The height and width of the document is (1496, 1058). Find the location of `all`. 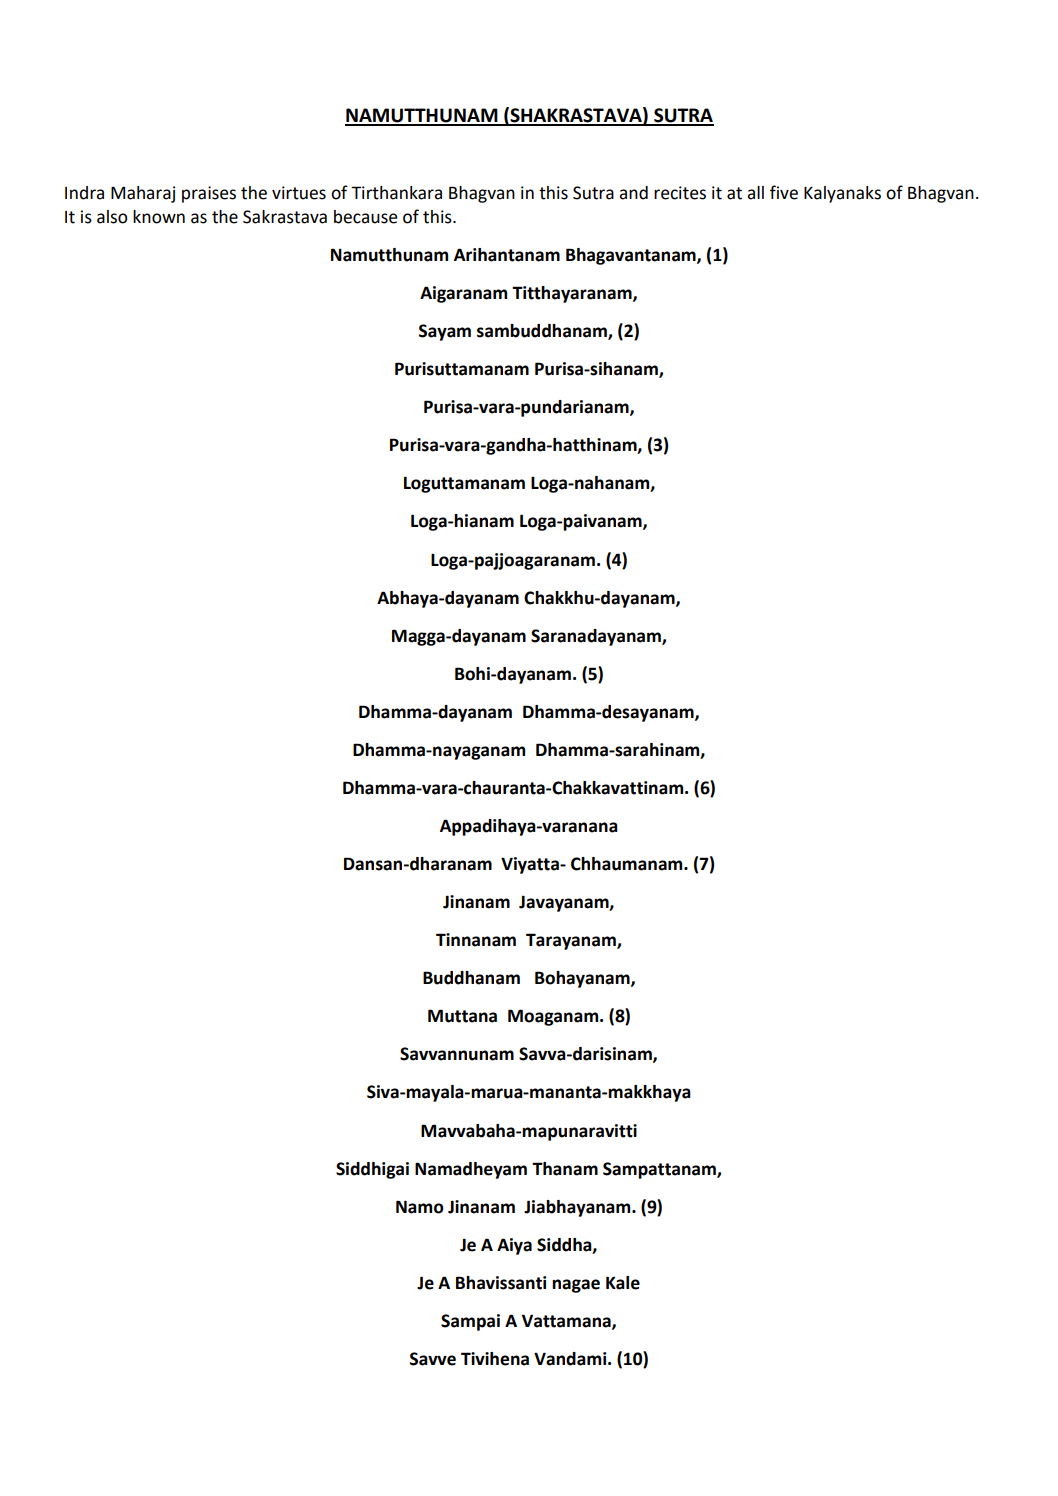

all is located at coordinates (755, 193).
